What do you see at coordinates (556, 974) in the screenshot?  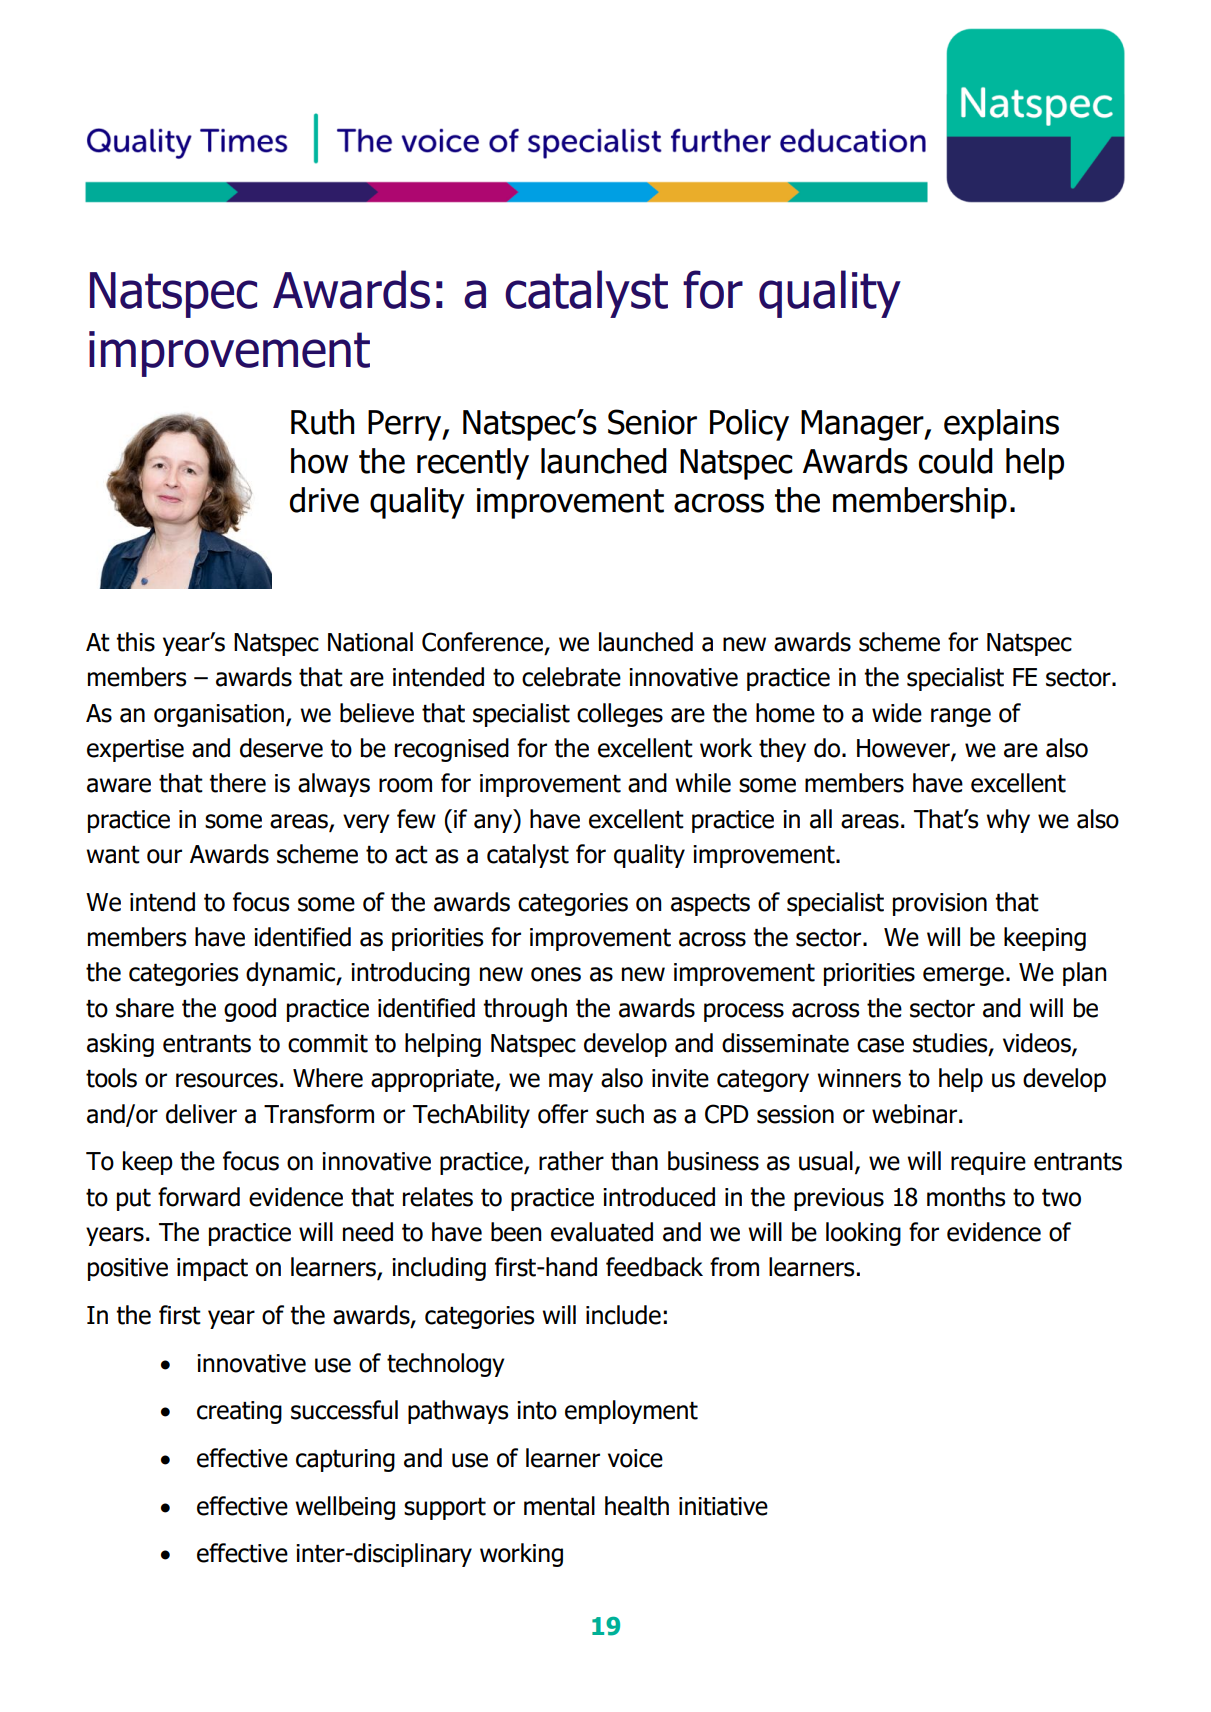 I see `ones` at bounding box center [556, 974].
